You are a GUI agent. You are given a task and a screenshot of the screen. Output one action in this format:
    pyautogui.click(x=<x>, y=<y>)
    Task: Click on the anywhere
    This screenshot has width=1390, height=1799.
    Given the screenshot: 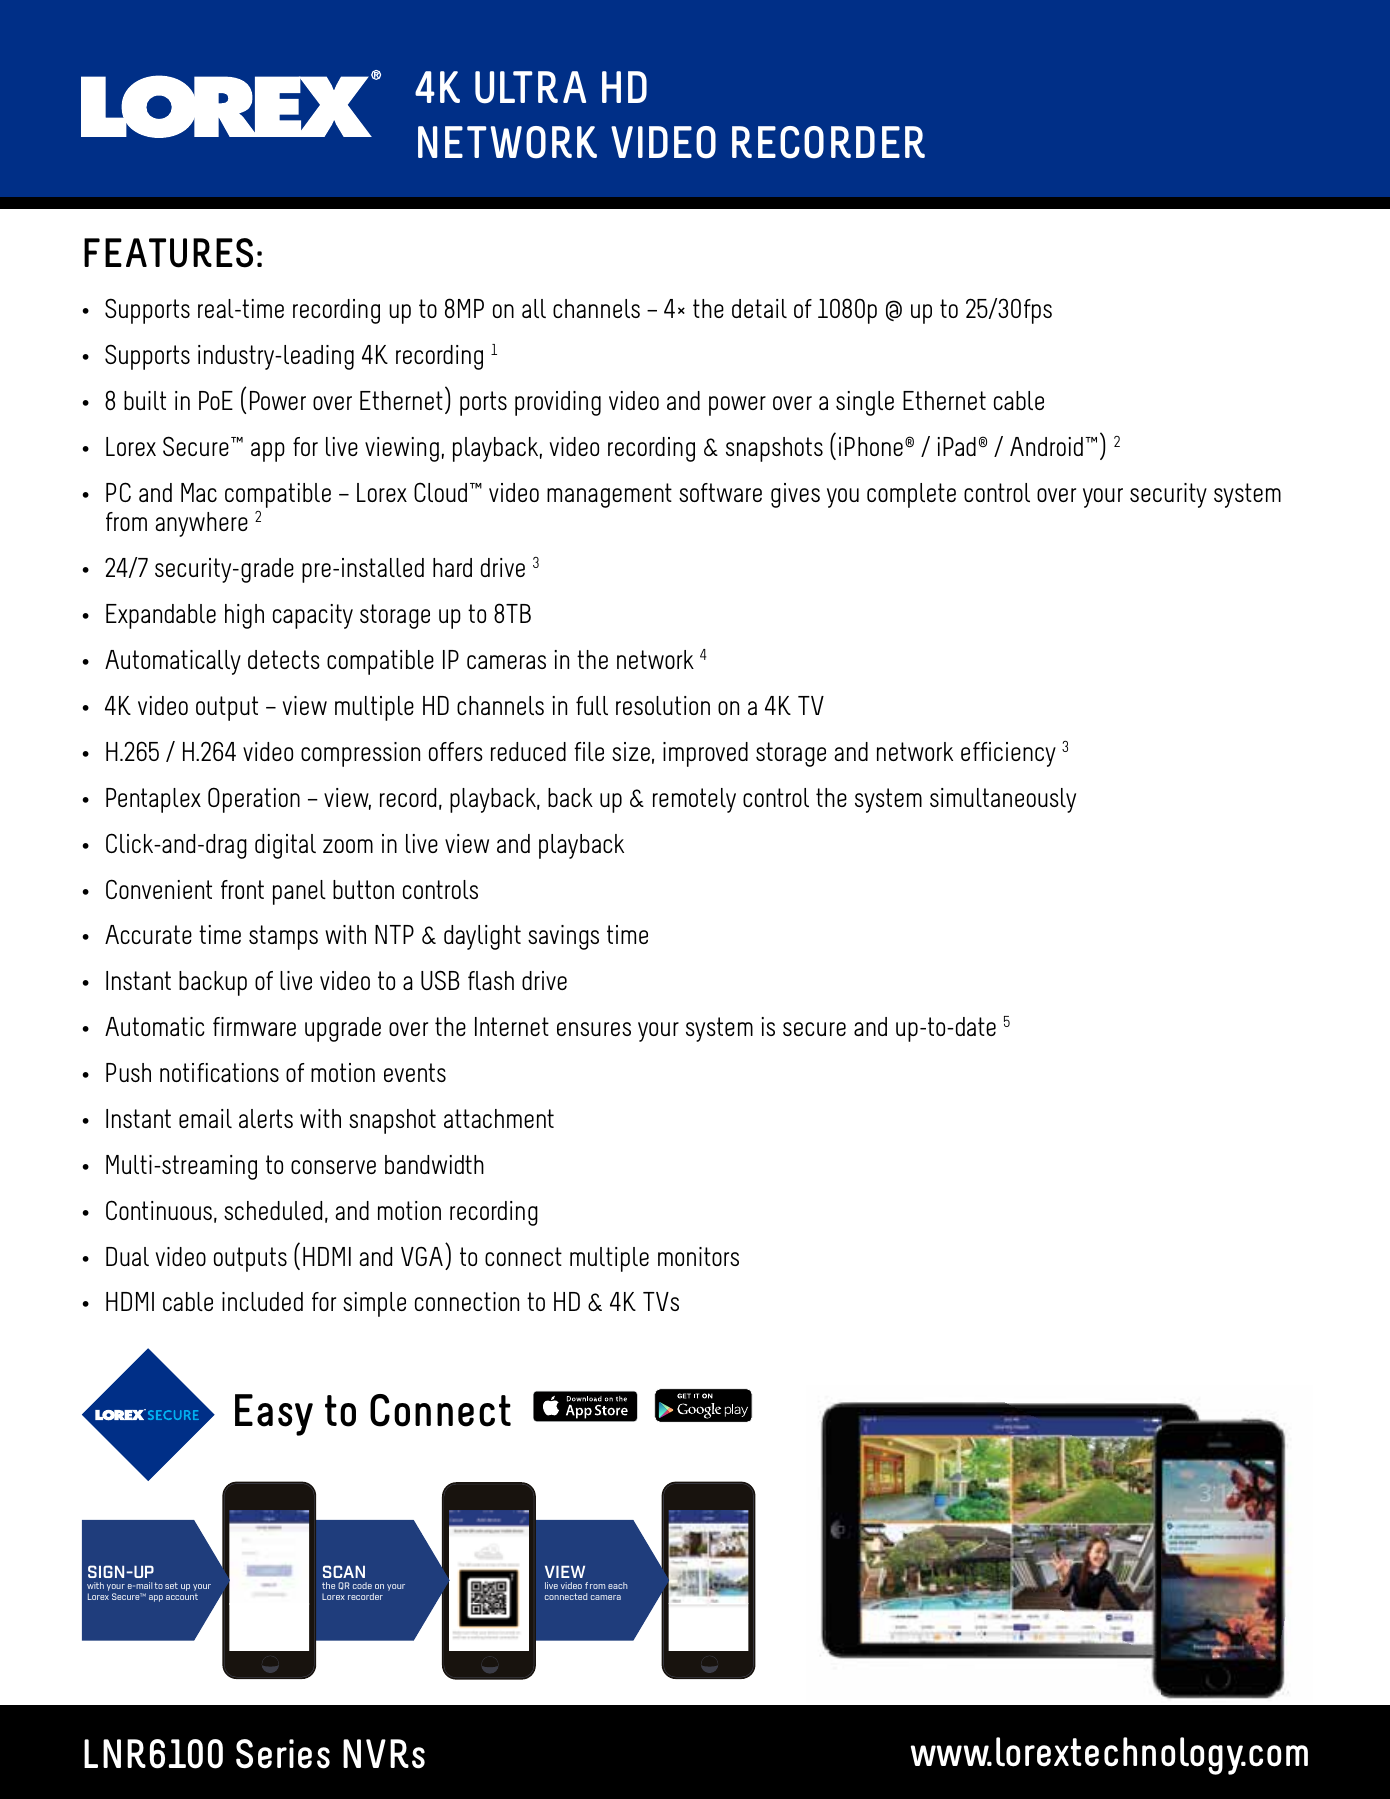 What is the action you would take?
    pyautogui.click(x=201, y=524)
